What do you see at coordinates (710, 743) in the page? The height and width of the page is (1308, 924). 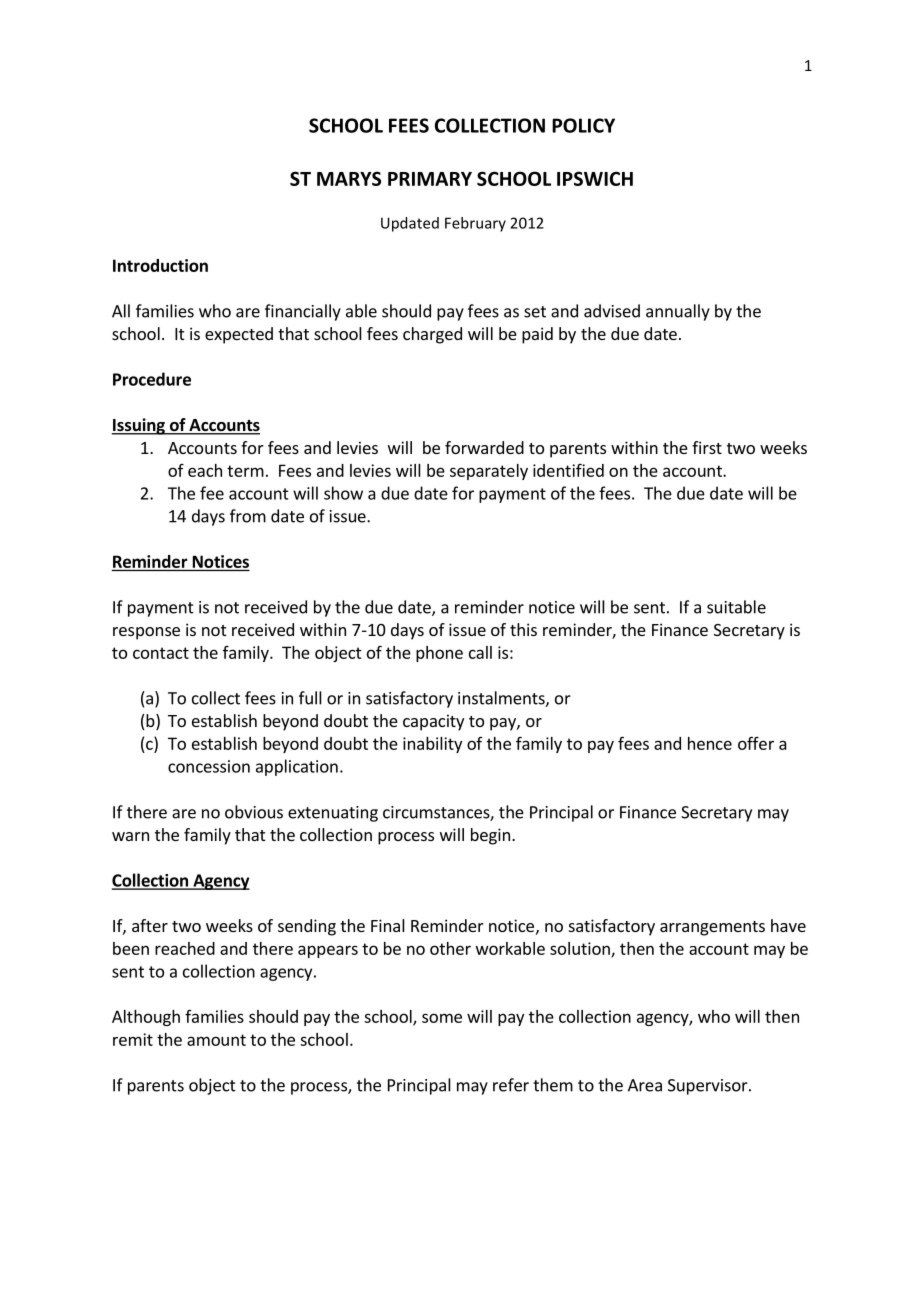 I see `hence` at bounding box center [710, 743].
